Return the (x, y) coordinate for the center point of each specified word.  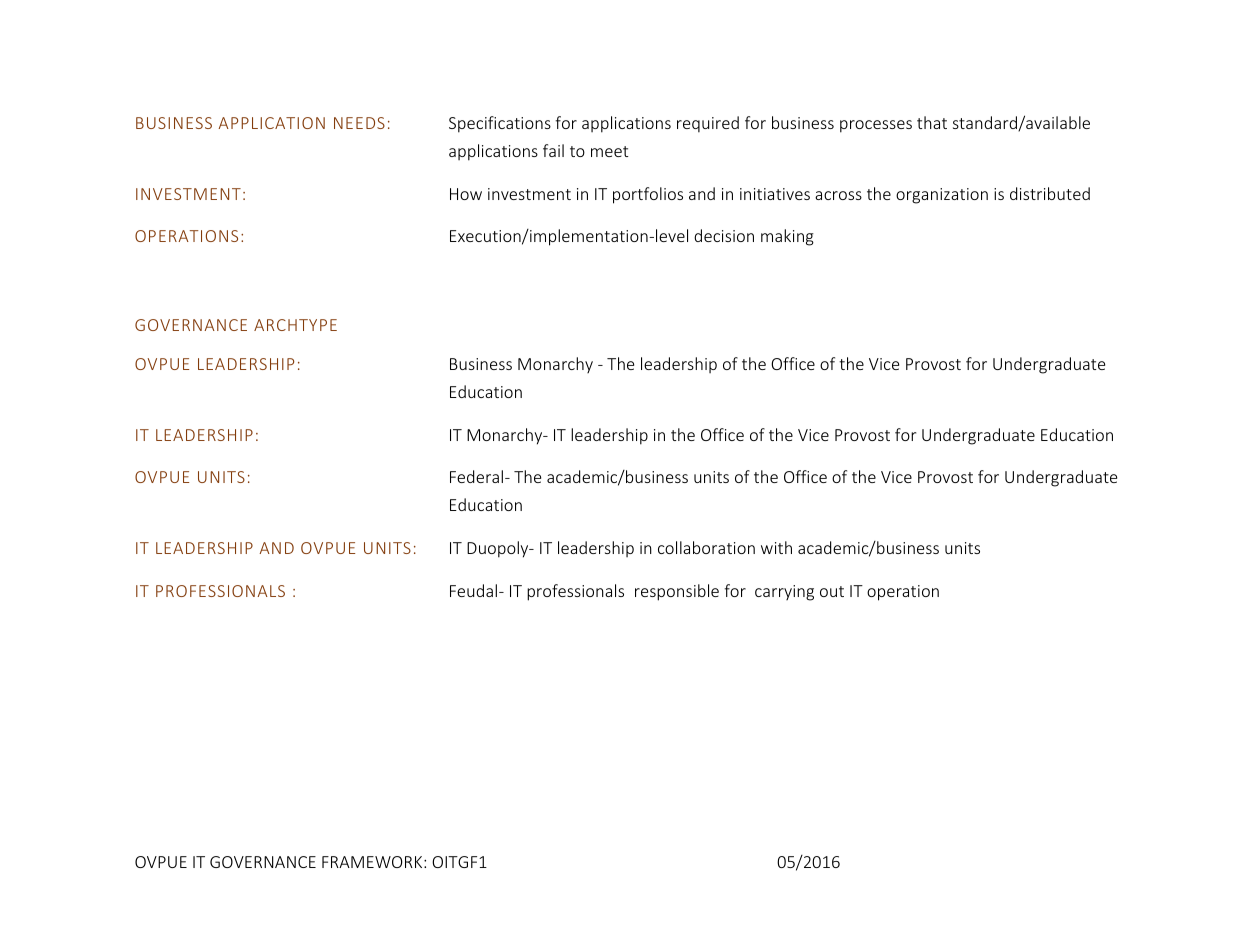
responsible (677, 592)
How (466, 194)
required (708, 124)
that (932, 122)
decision (724, 235)
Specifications (500, 124)
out (832, 591)
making (787, 237)
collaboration (706, 547)
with (776, 547)
